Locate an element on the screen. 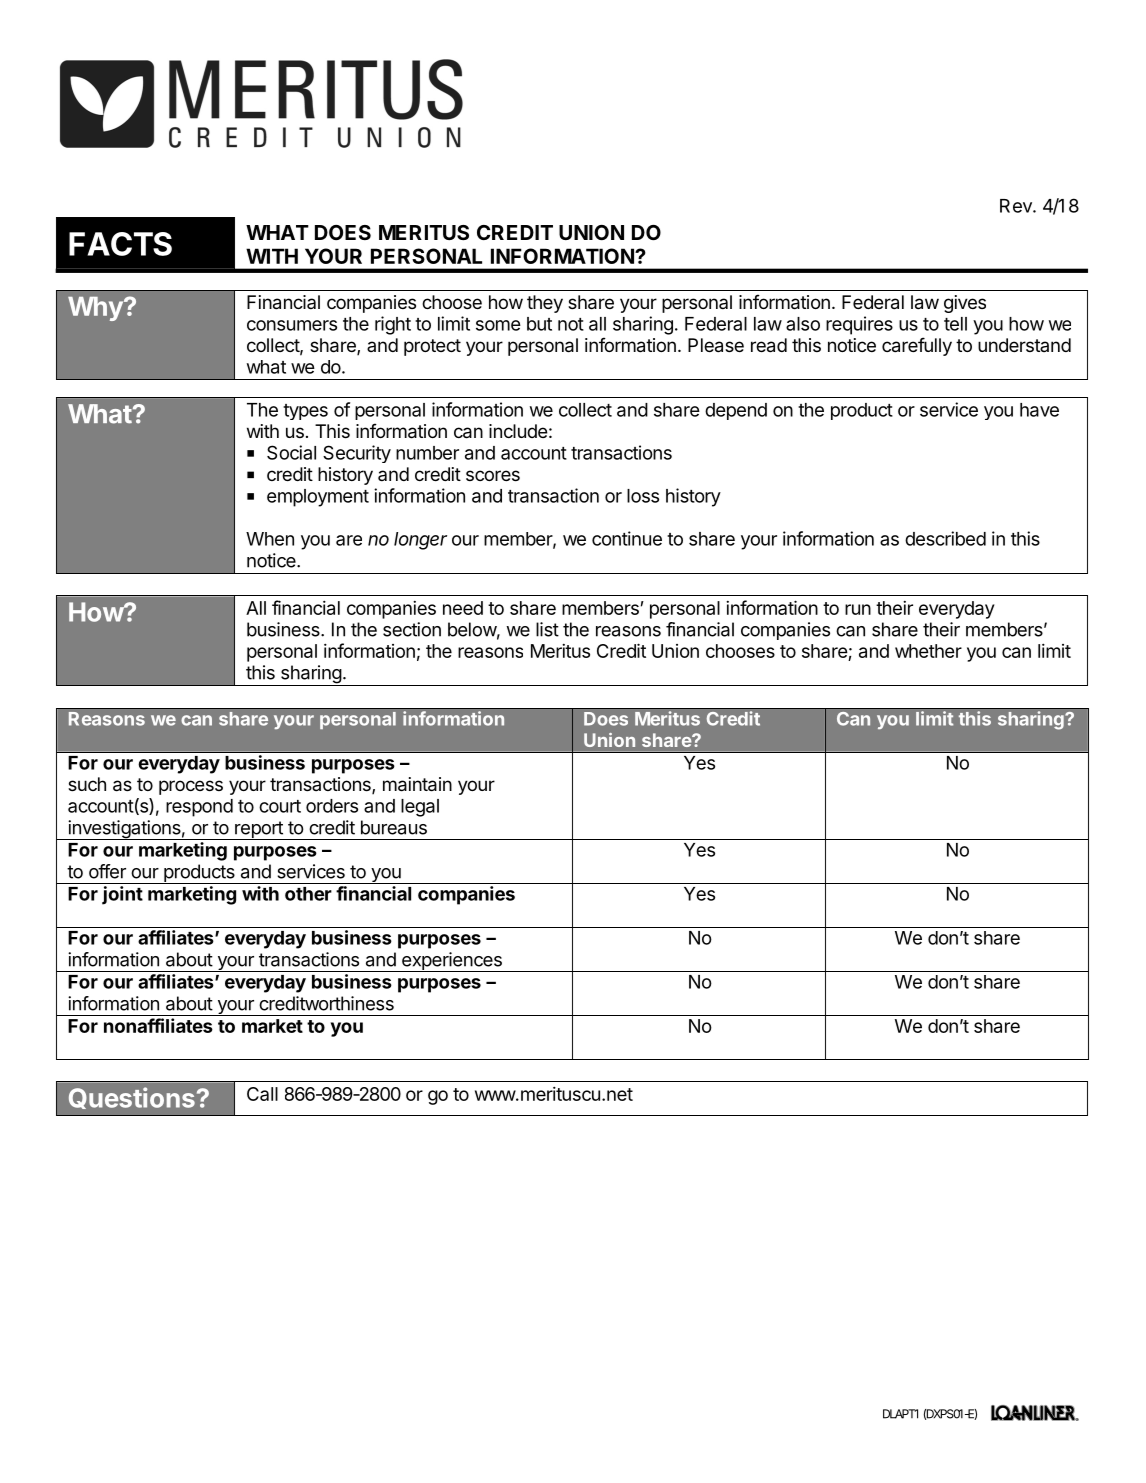 The height and width of the screenshot is (1483, 1146). section is located at coordinates (412, 629).
